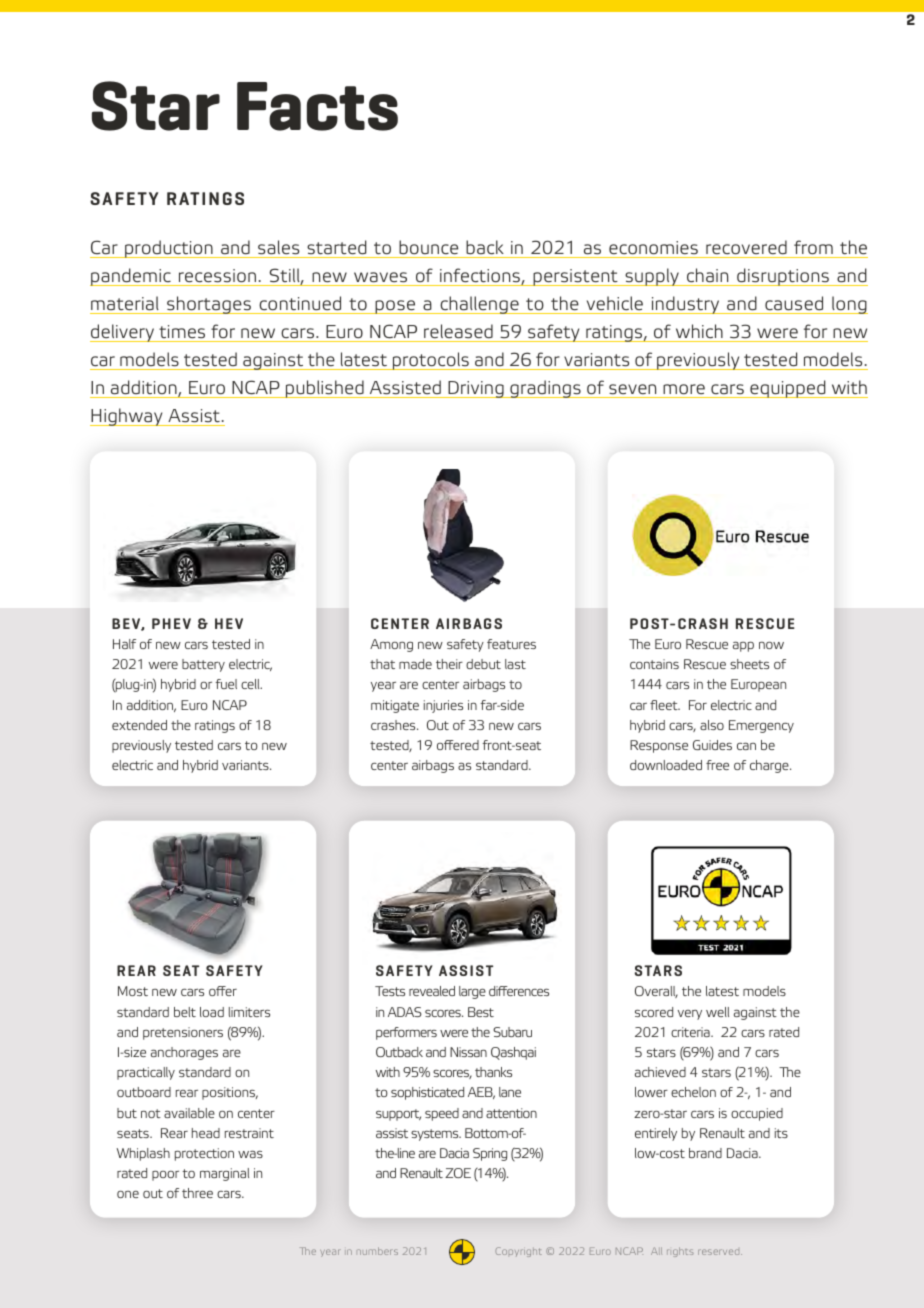 The width and height of the screenshot is (924, 1308). I want to click on recovered, so click(746, 249).
